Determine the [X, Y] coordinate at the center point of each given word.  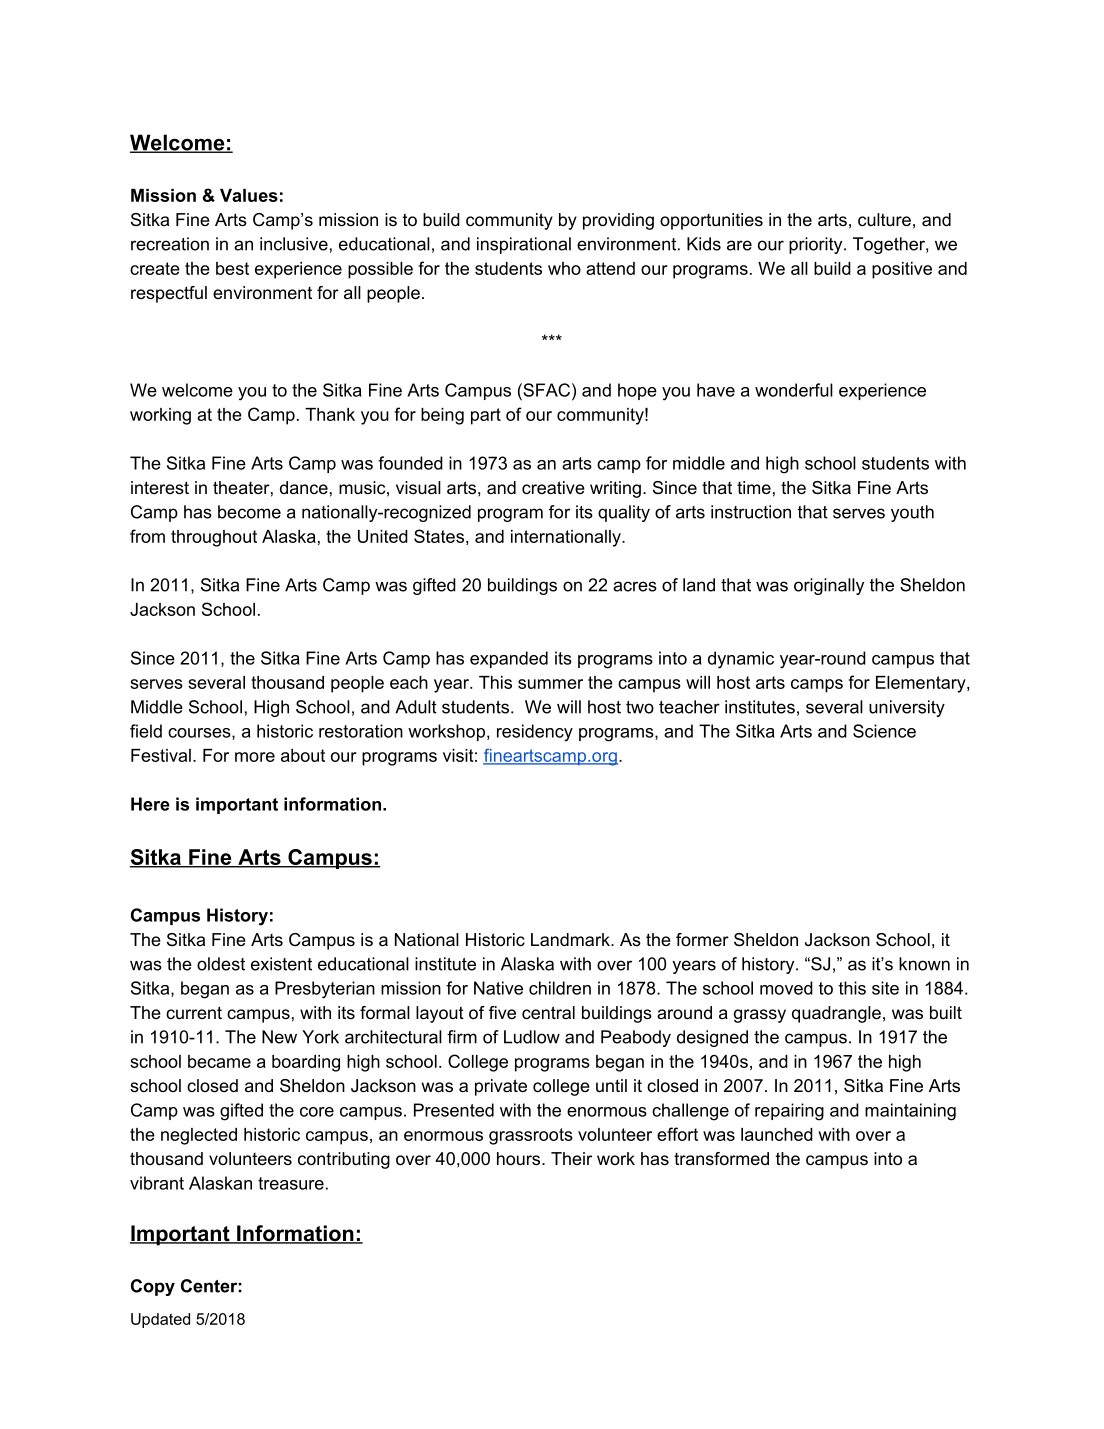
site [885, 988]
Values [249, 195]
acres [635, 586]
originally [829, 586]
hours [520, 1159]
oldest [221, 964]
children [560, 988]
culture [884, 220]
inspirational [524, 245]
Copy [153, 1287]
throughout [214, 538]
